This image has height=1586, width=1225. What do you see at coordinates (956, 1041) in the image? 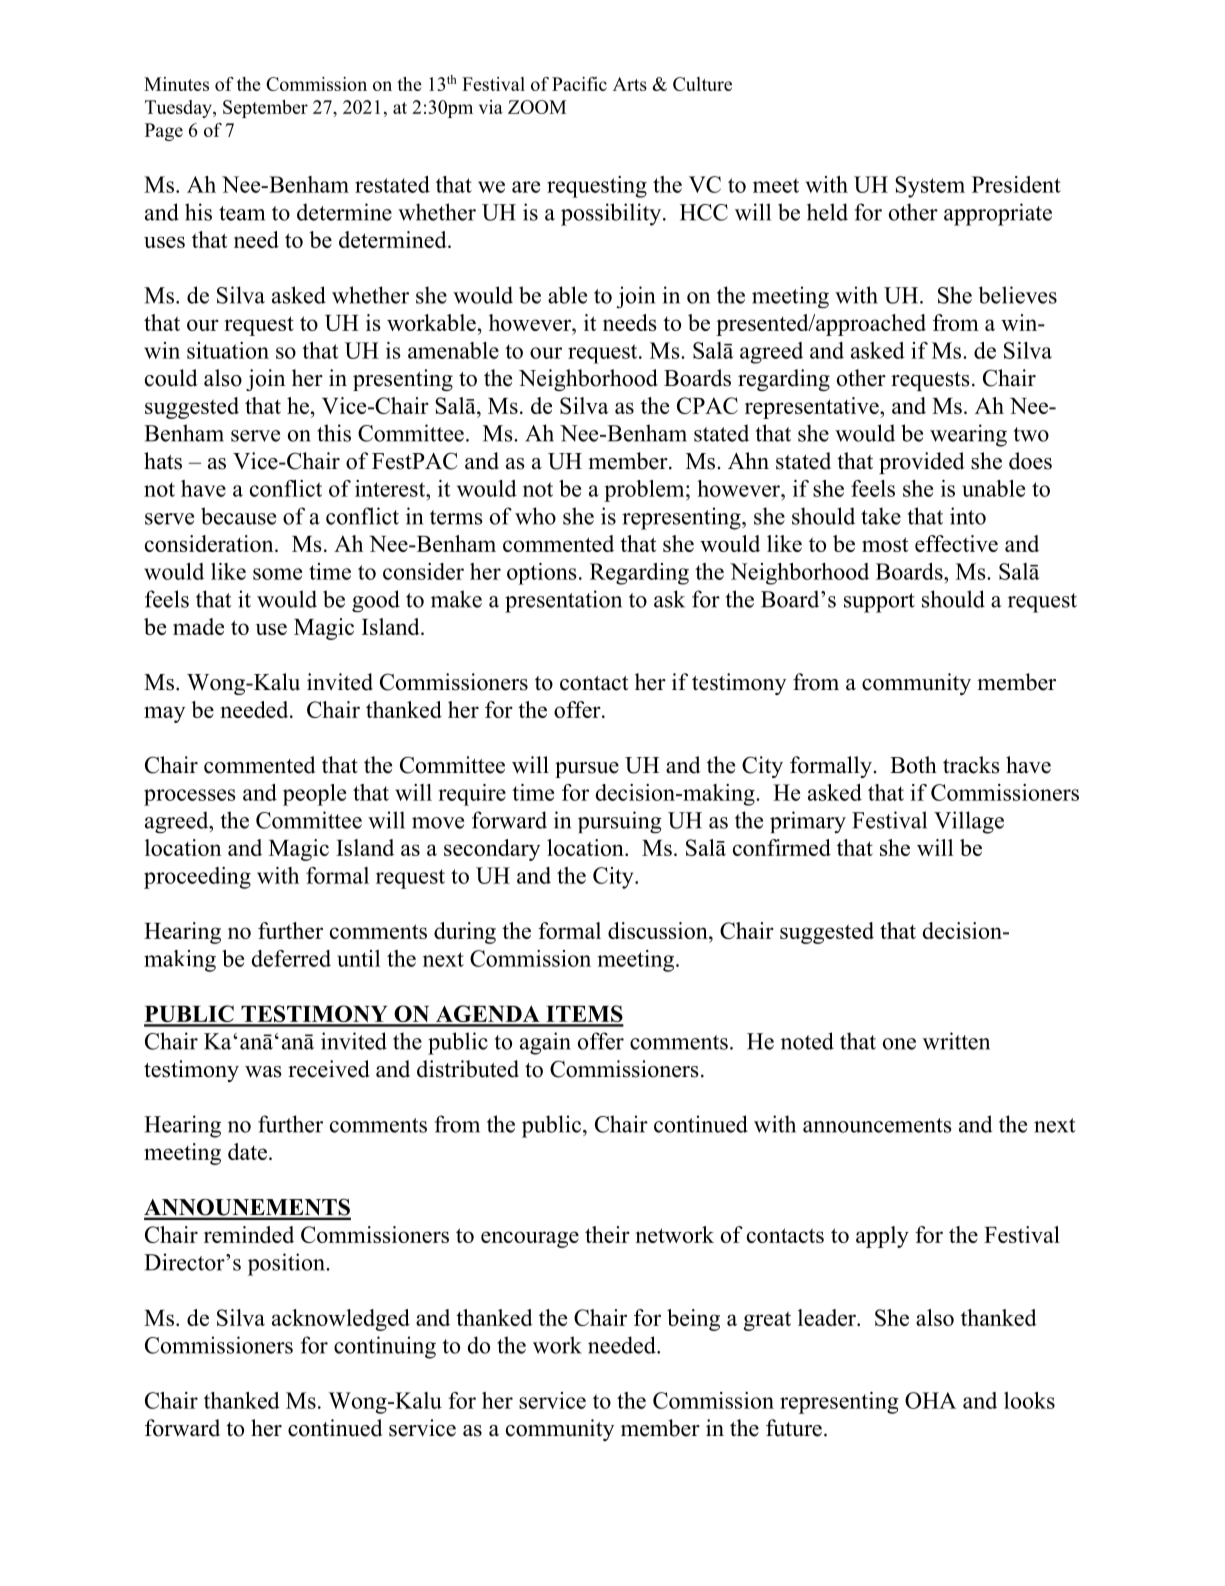
I see `written` at bounding box center [956, 1041].
